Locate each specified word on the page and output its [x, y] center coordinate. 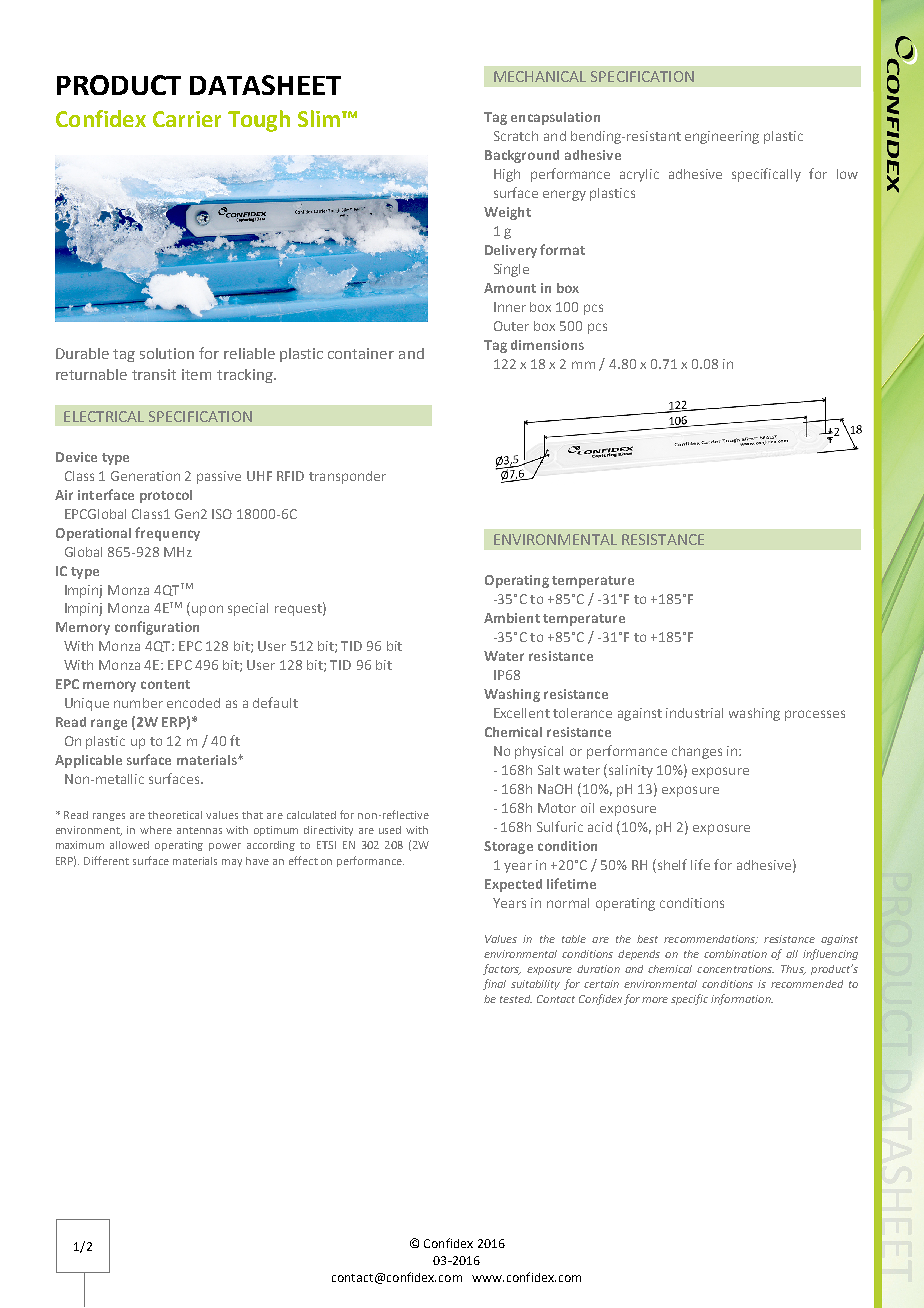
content [165, 684]
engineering [722, 137]
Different [106, 860]
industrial [694, 713]
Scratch [516, 136]
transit [154, 374]
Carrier [187, 119]
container [361, 353]
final [494, 984]
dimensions [547, 345]
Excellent [522, 713]
